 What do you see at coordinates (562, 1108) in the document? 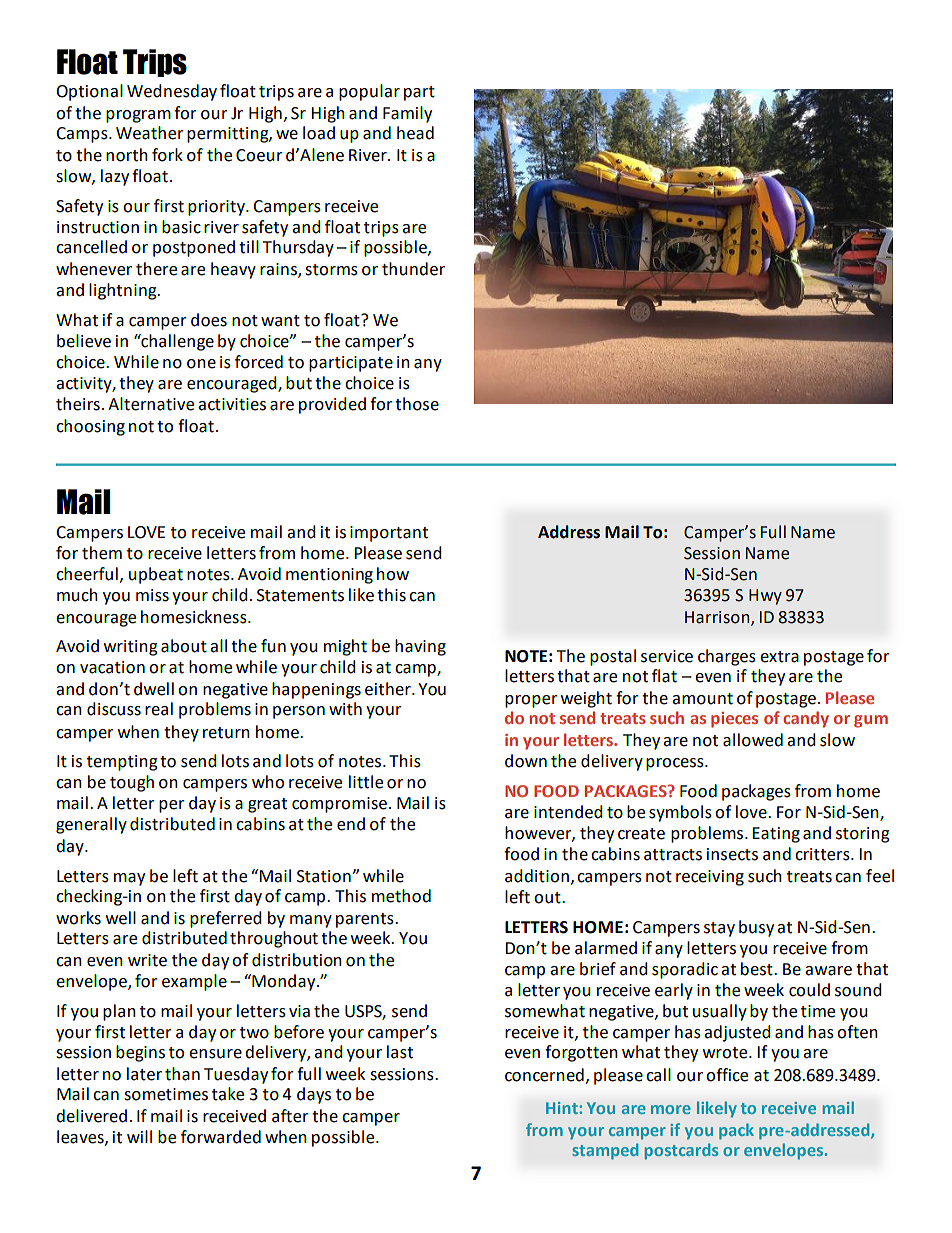
I see `Hint` at bounding box center [562, 1108].
